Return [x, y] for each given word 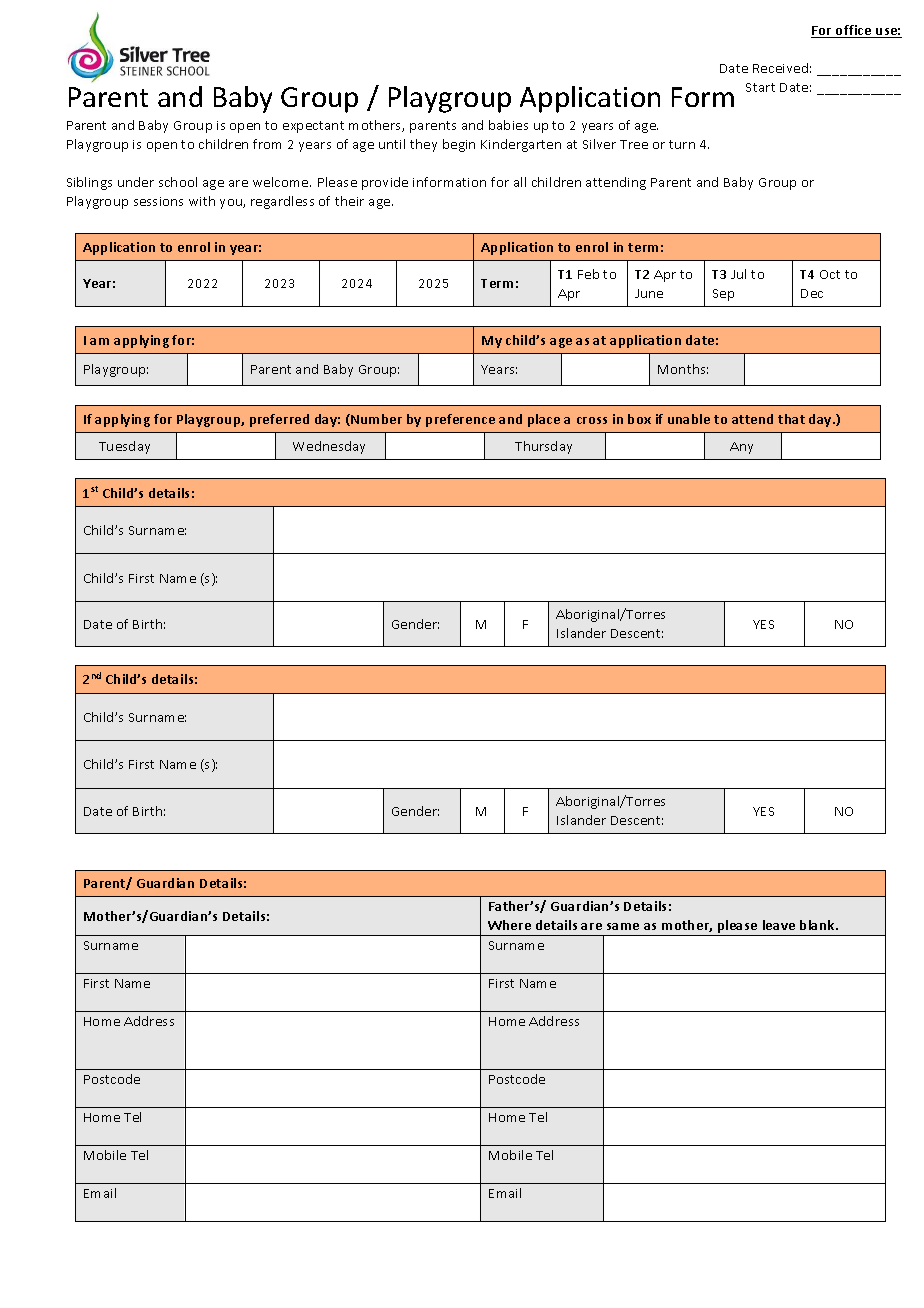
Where [509, 925]
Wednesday [329, 447]
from [267, 144]
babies [508, 125]
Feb [588, 274]
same [623, 926]
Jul [738, 274]
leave [779, 925]
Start [760, 87]
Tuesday [124, 447]
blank [819, 925]
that [791, 419]
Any [741, 448]
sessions [158, 201]
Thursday [543, 447]
